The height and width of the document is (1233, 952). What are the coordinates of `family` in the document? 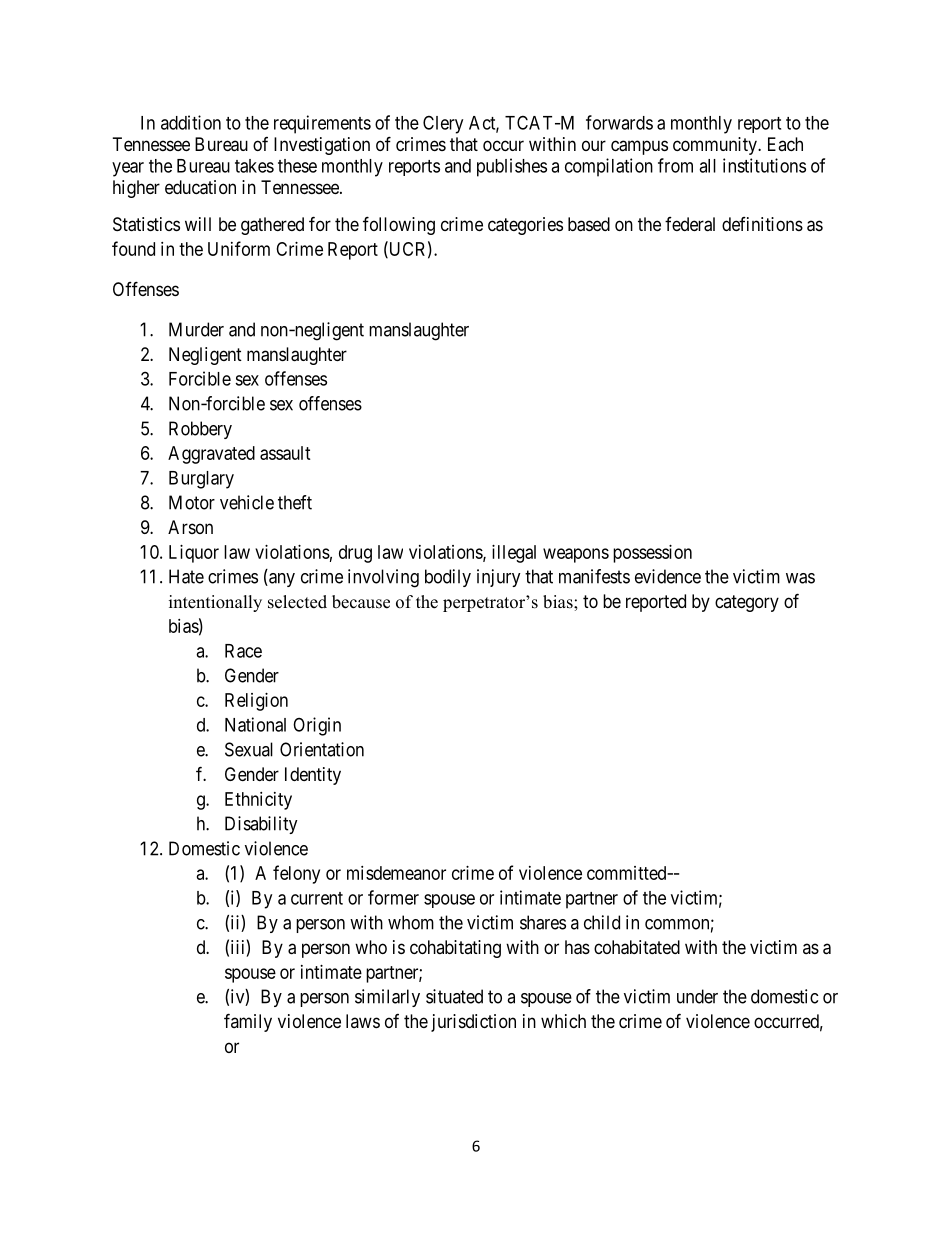 It's located at (248, 1022).
